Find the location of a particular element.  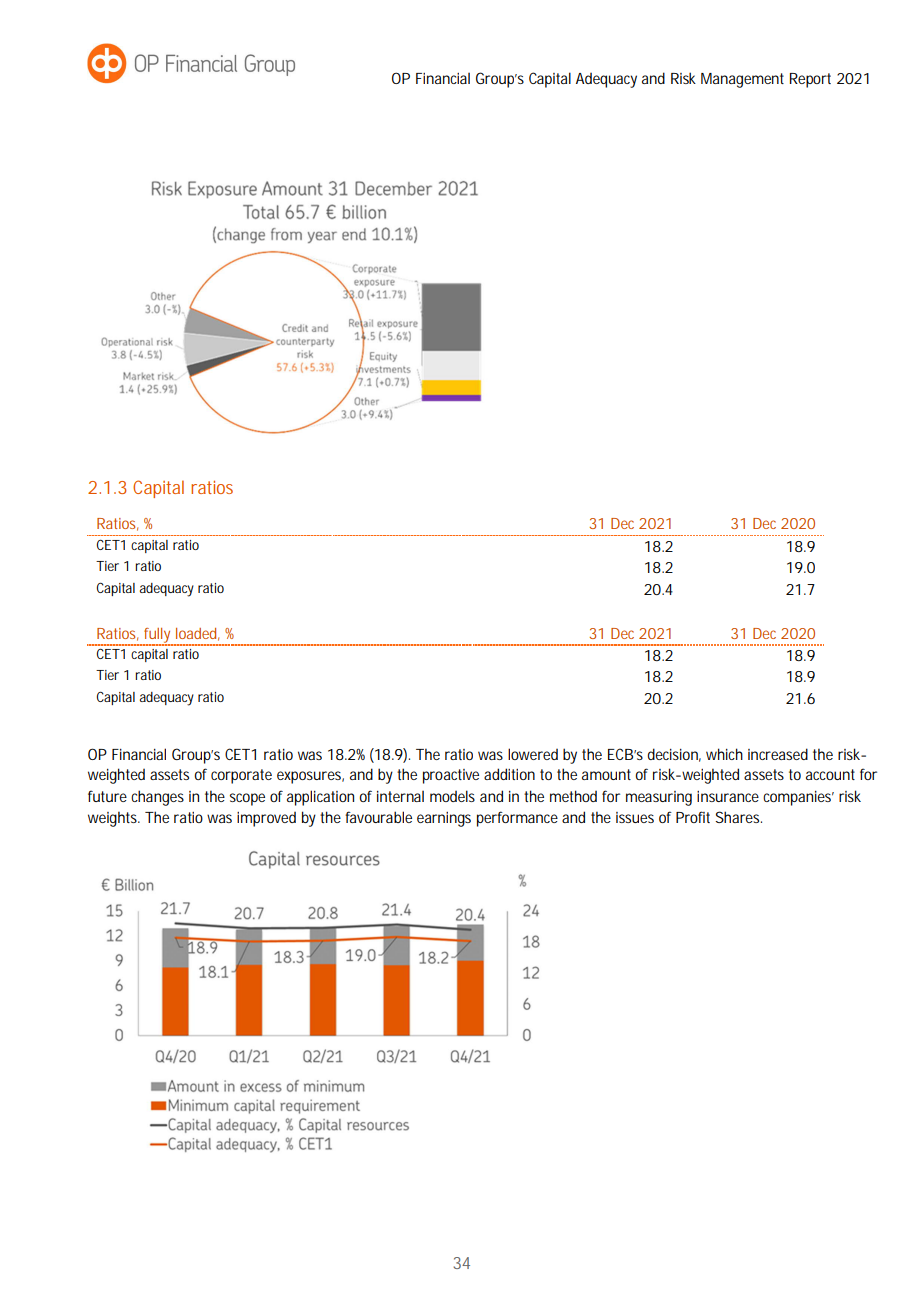

Report is located at coordinates (810, 80).
